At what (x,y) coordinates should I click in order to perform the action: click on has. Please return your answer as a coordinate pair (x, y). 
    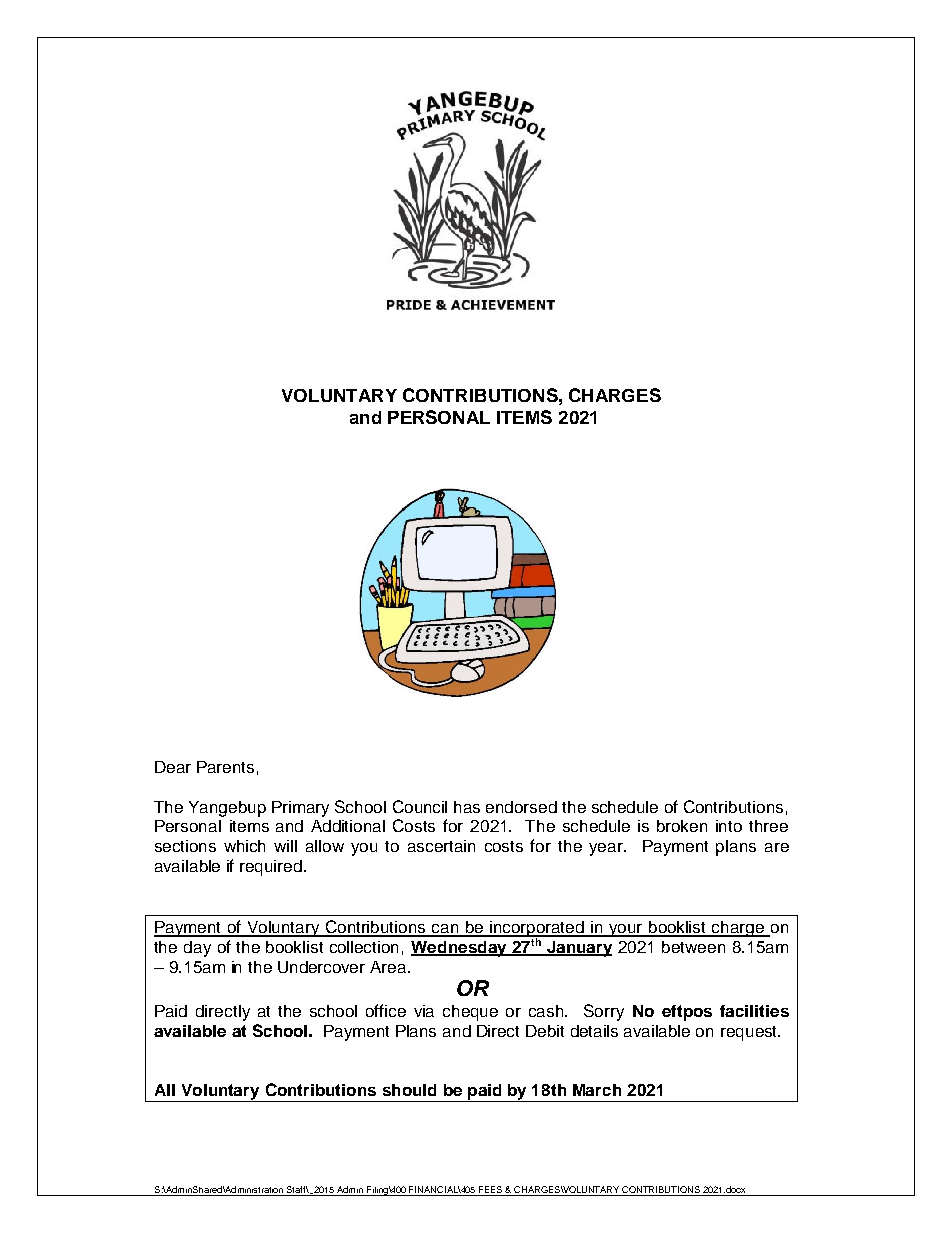
    Looking at the image, I should click on (467, 807).
